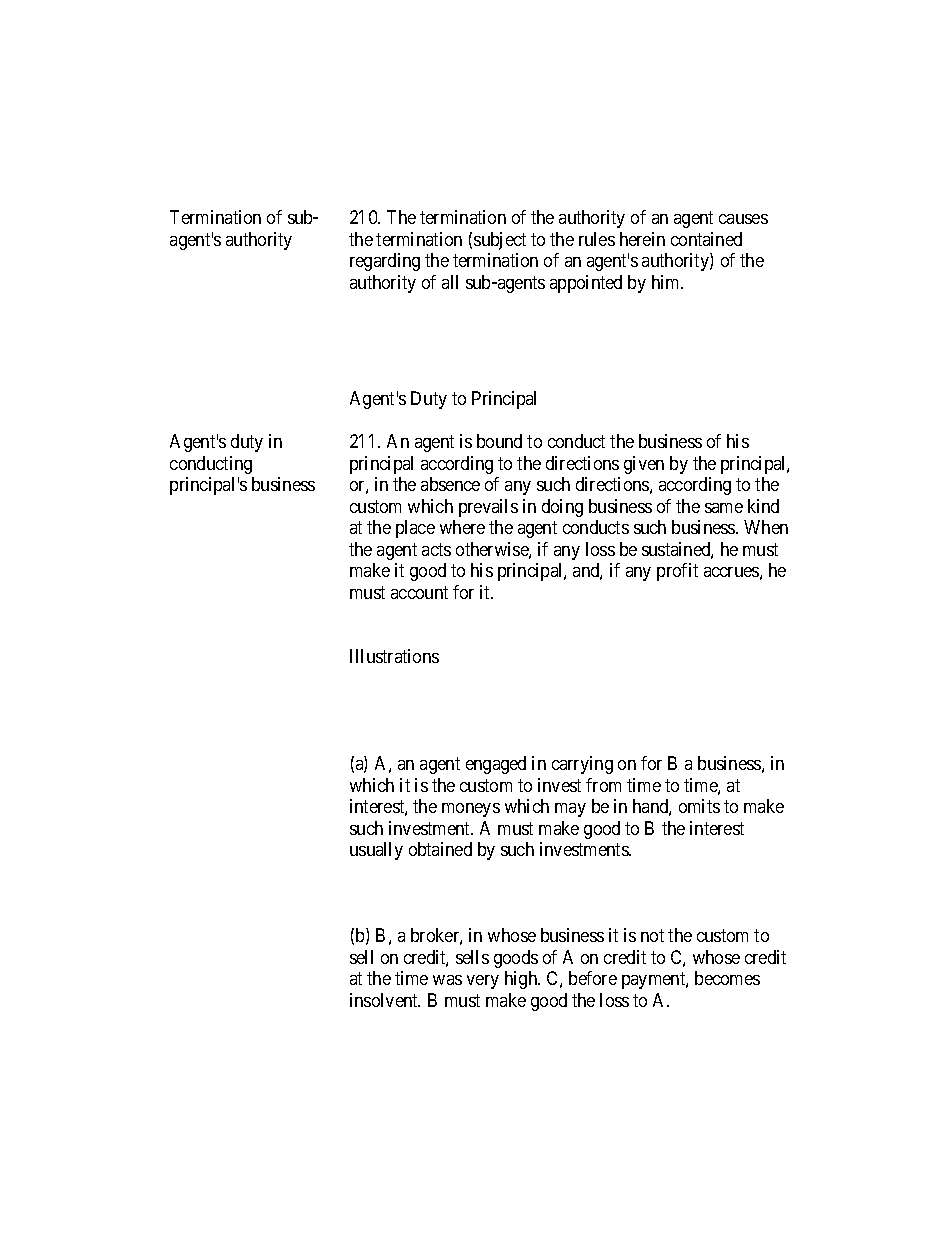 This screenshot has width=952, height=1233. I want to click on Illustrations, so click(394, 656).
